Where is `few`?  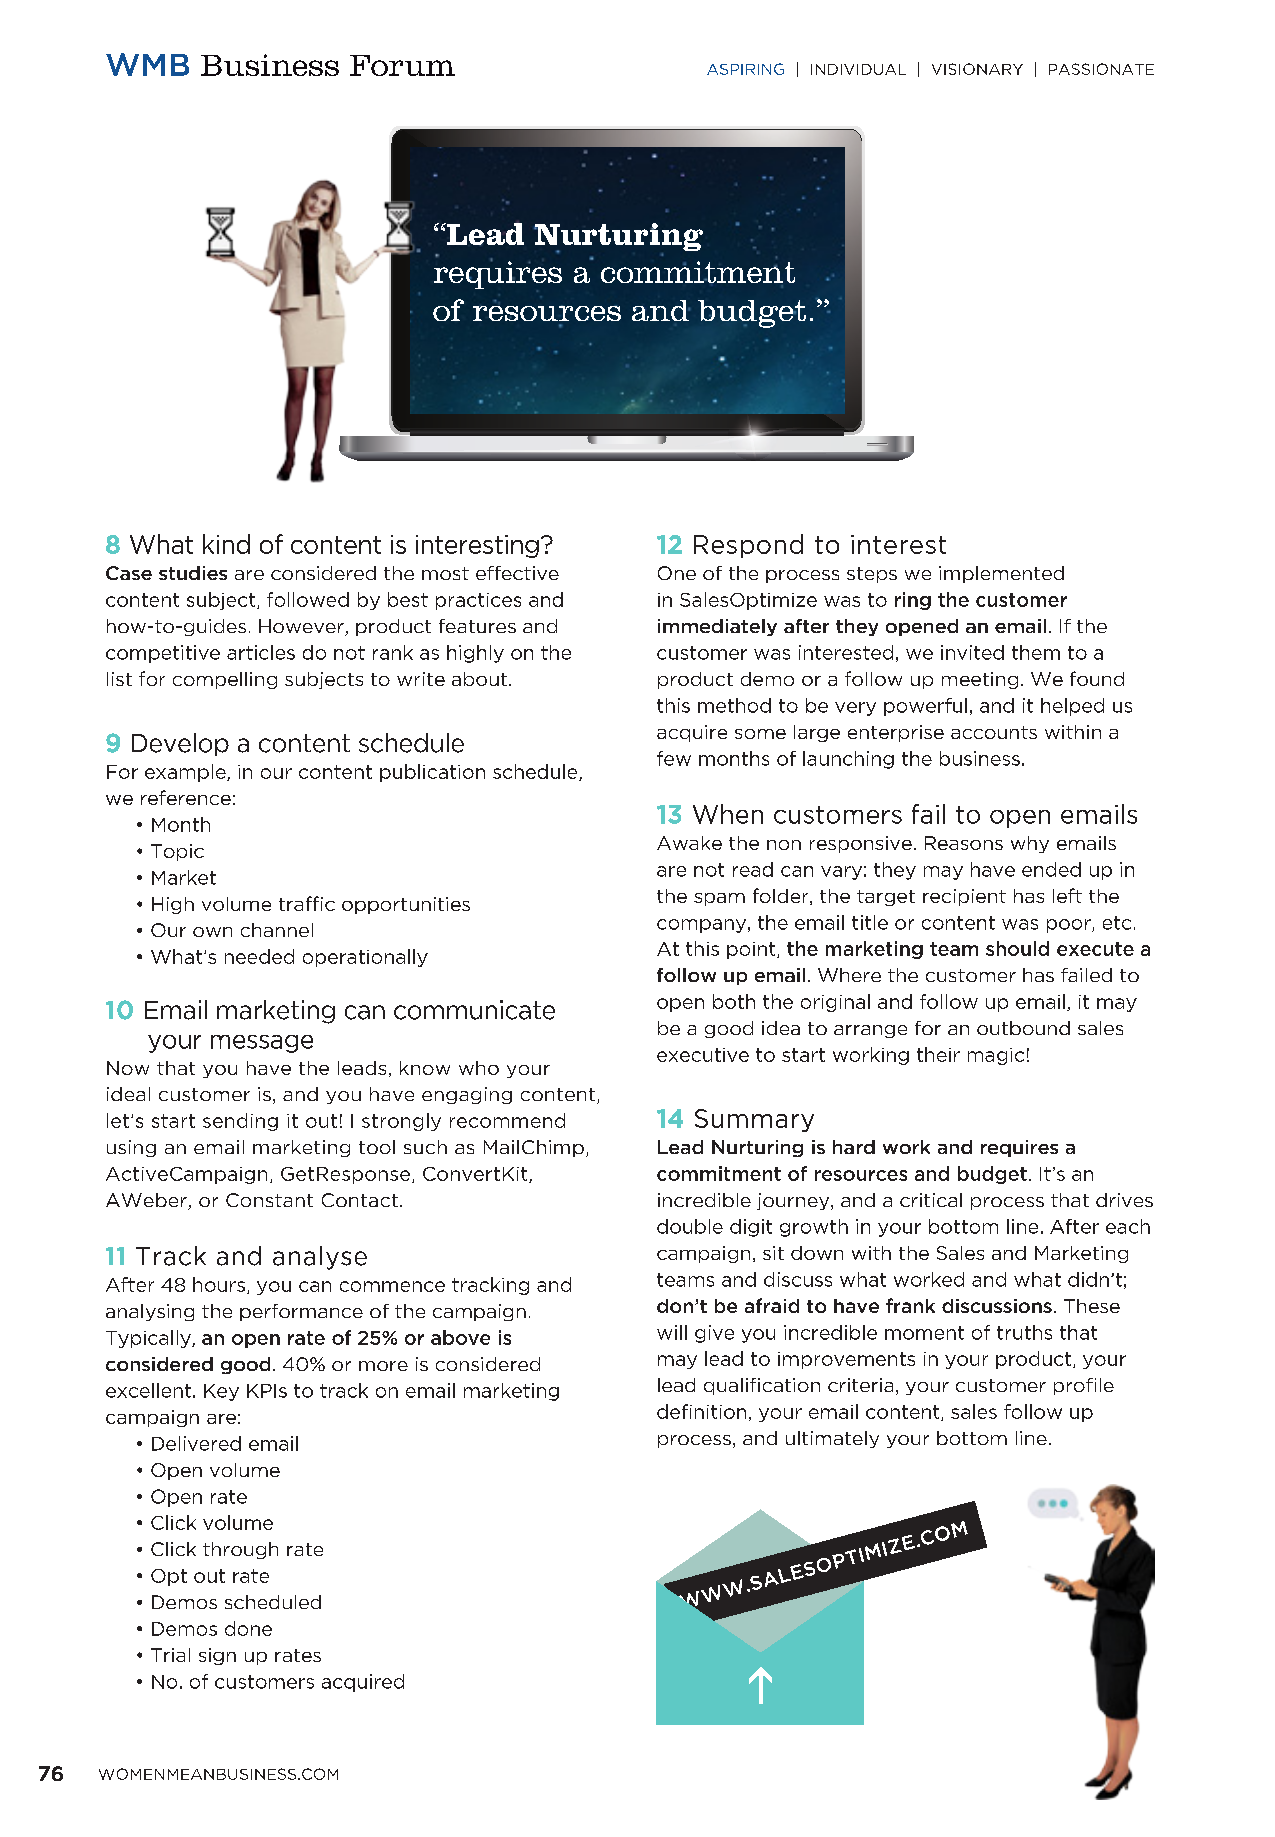
few is located at coordinates (674, 758).
